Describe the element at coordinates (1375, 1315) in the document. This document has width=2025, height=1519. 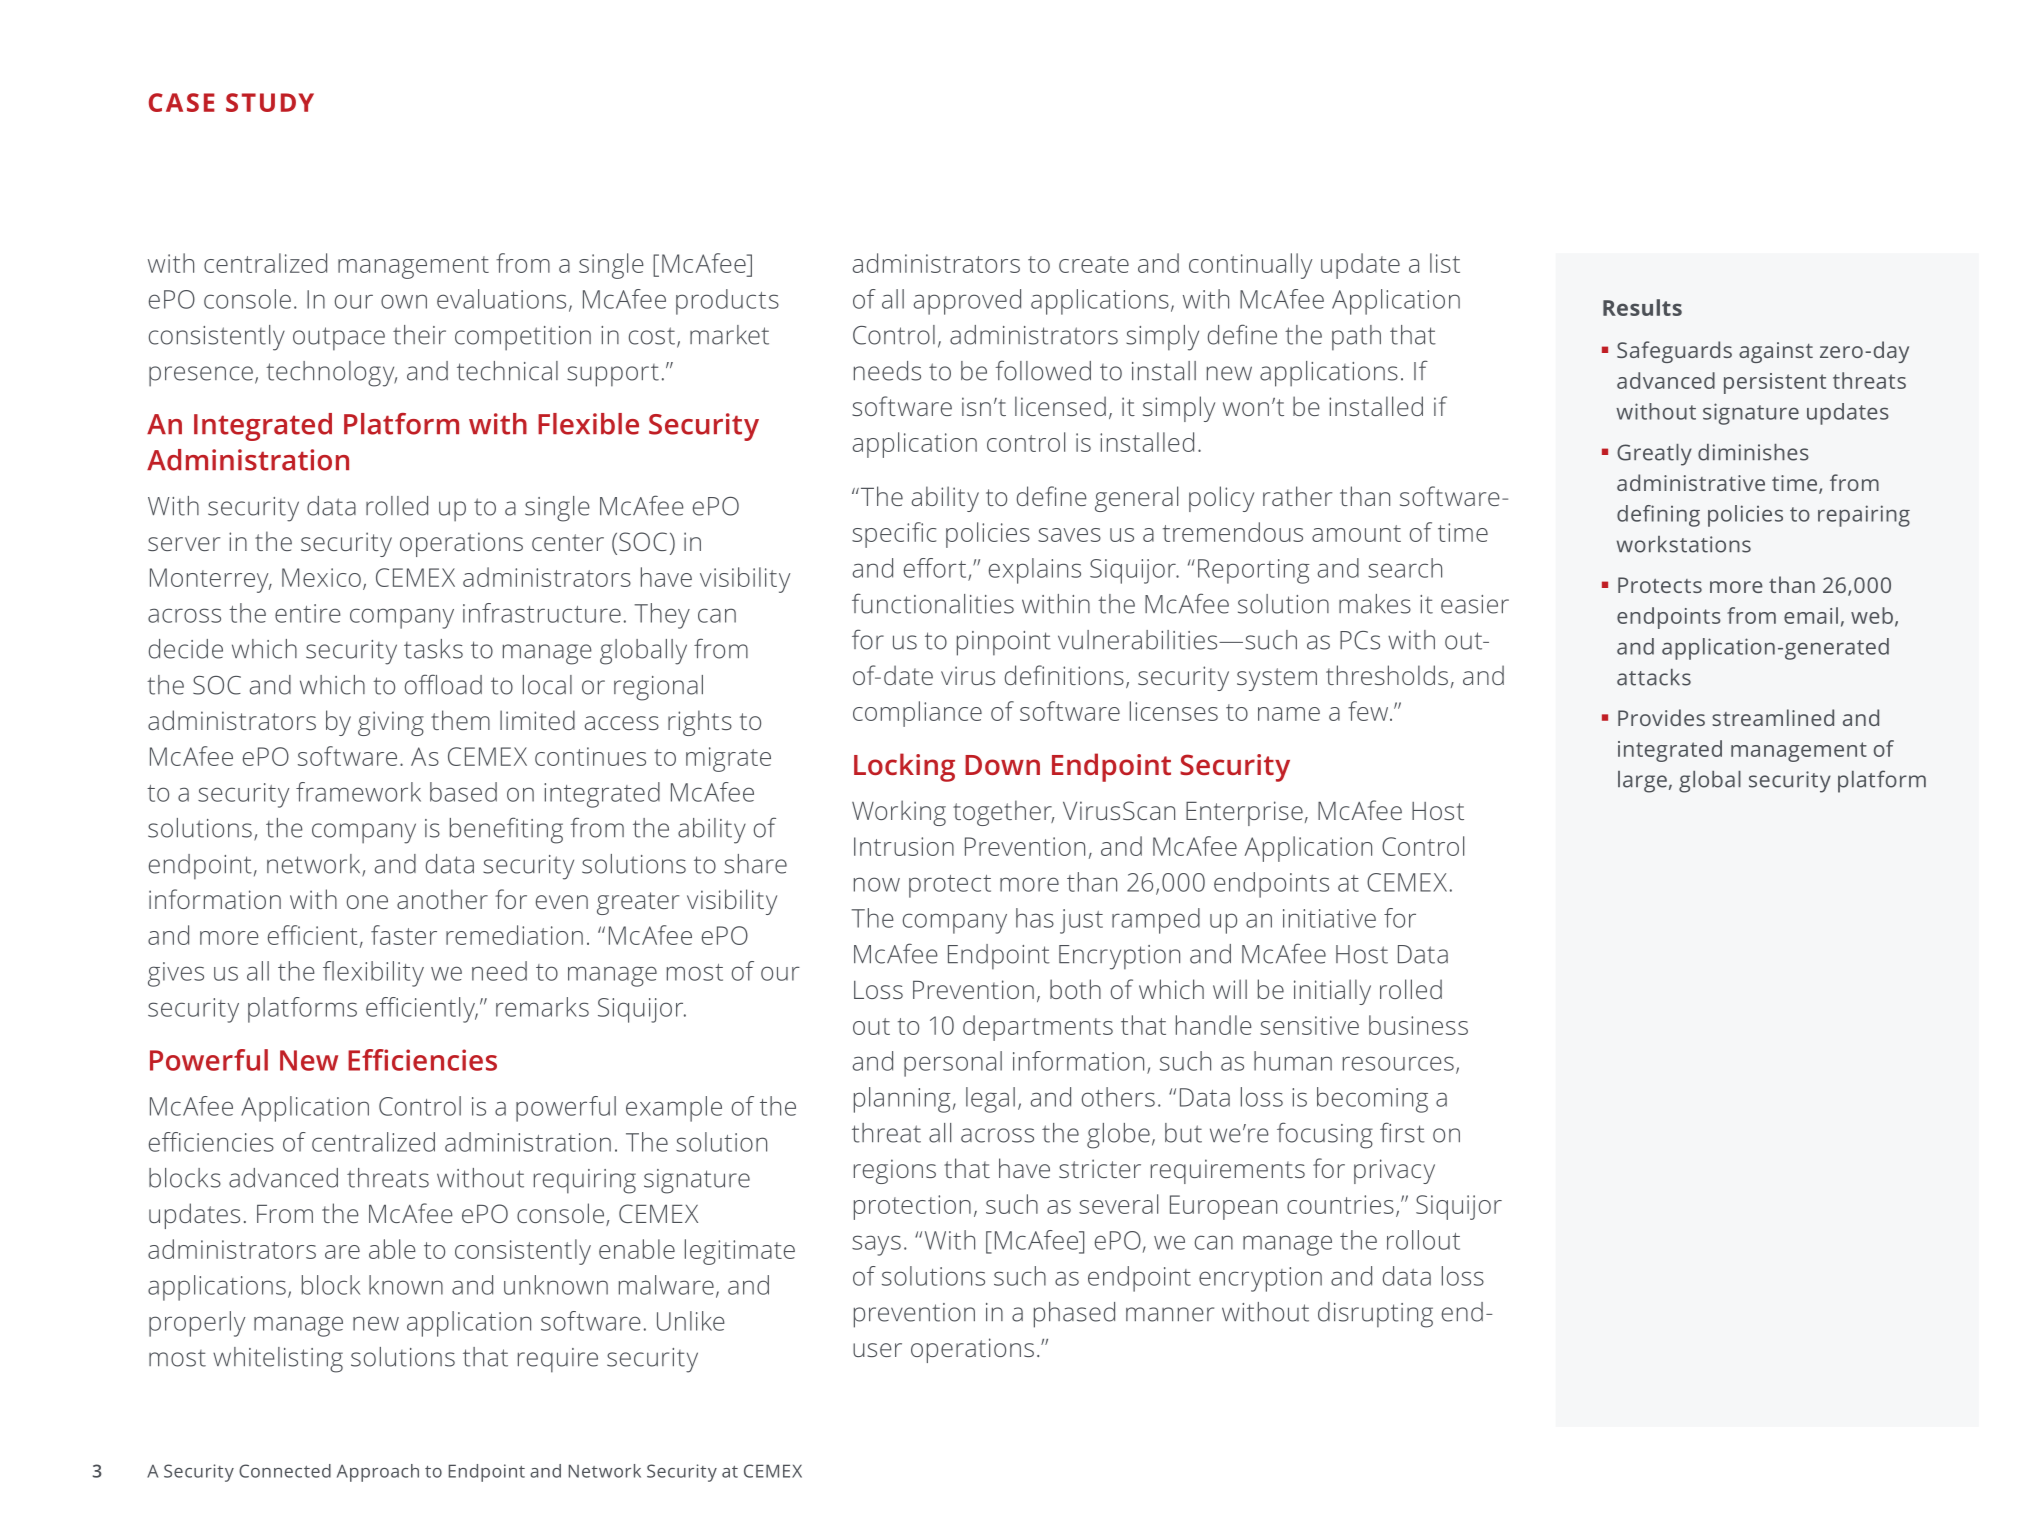
I see `disrupting` at that location.
